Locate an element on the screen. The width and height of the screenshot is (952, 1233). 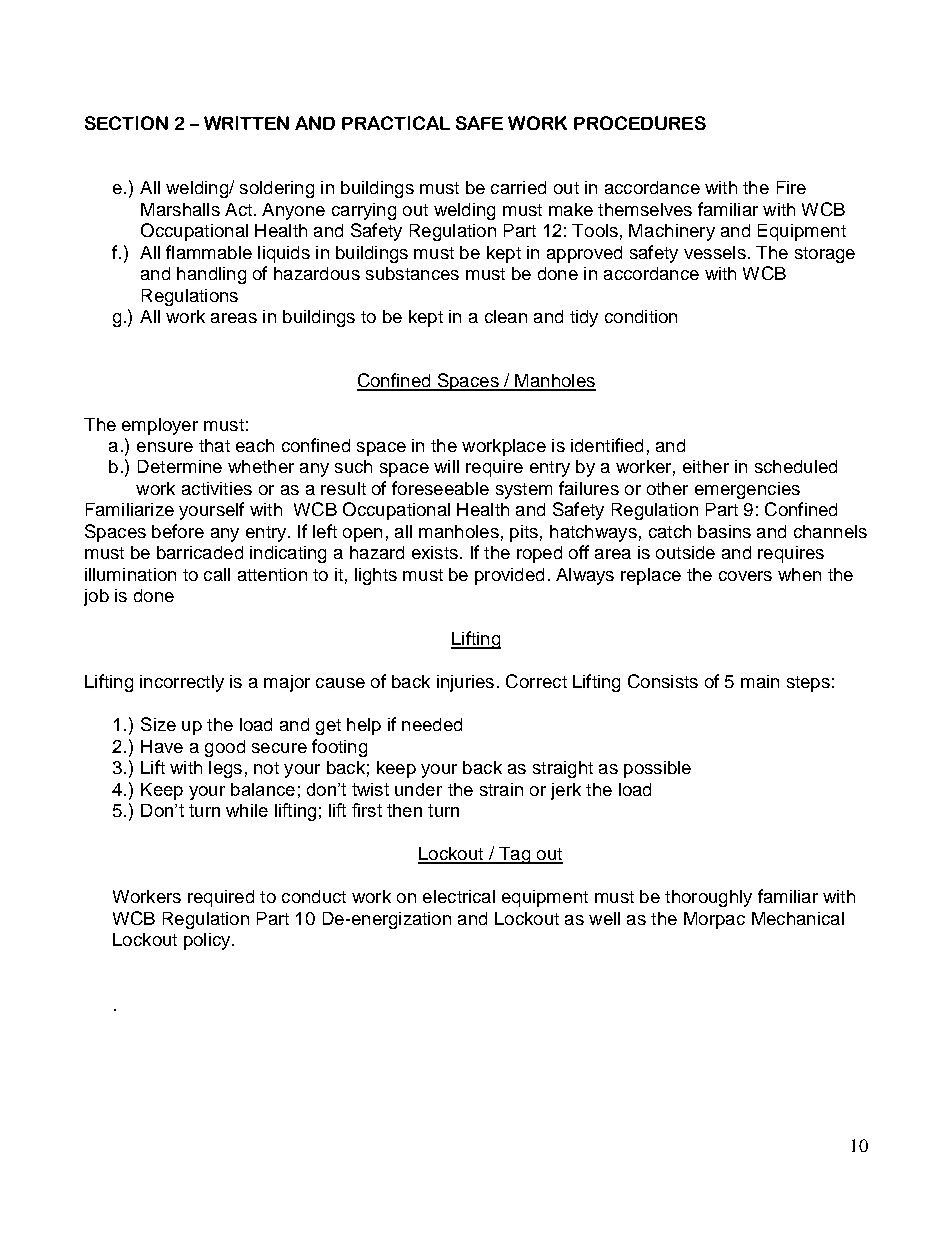
Fire is located at coordinates (791, 187).
